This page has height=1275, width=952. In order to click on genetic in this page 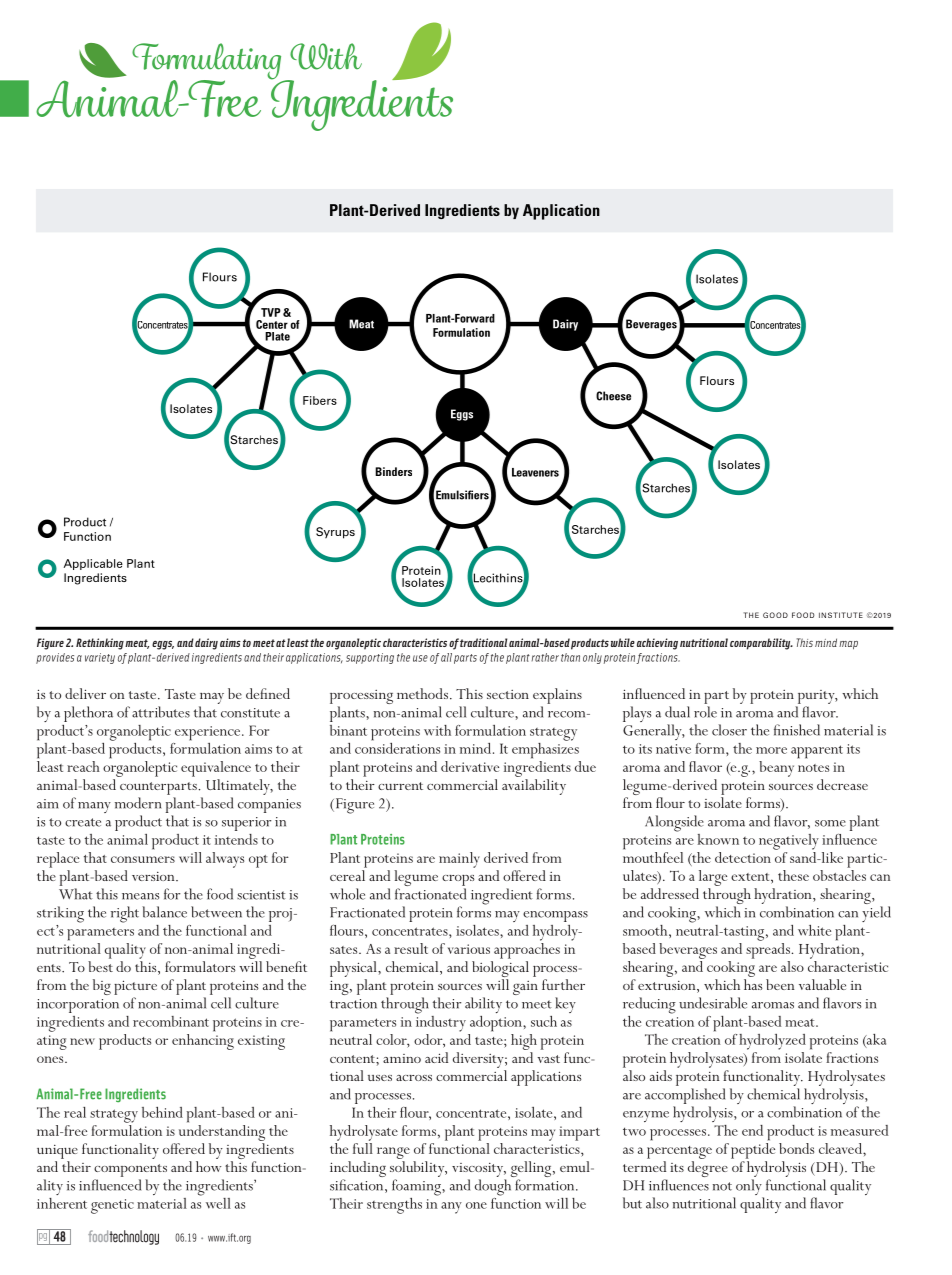, I will do `click(112, 1206)`.
